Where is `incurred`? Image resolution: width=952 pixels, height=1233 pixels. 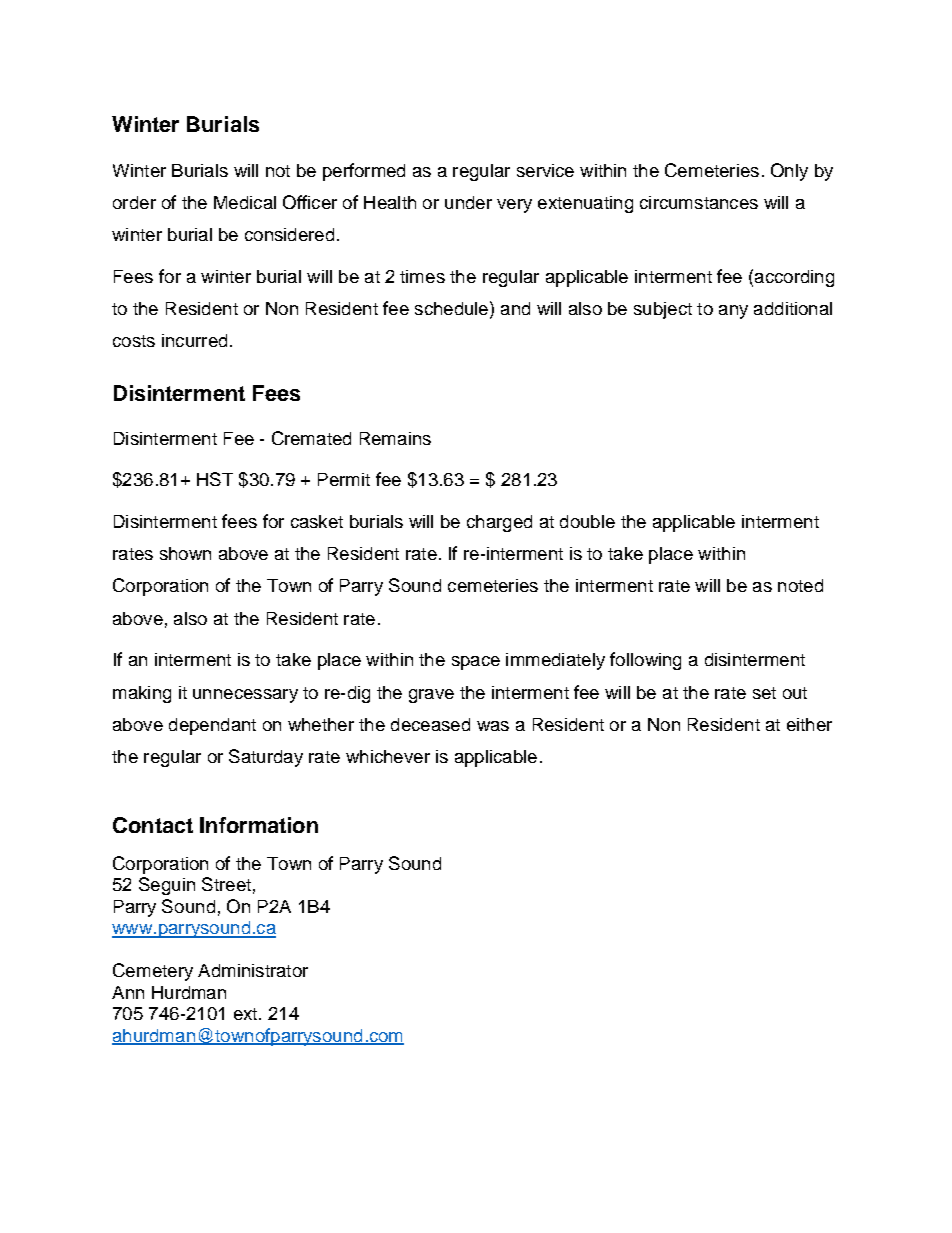
incurred is located at coordinates (194, 340).
